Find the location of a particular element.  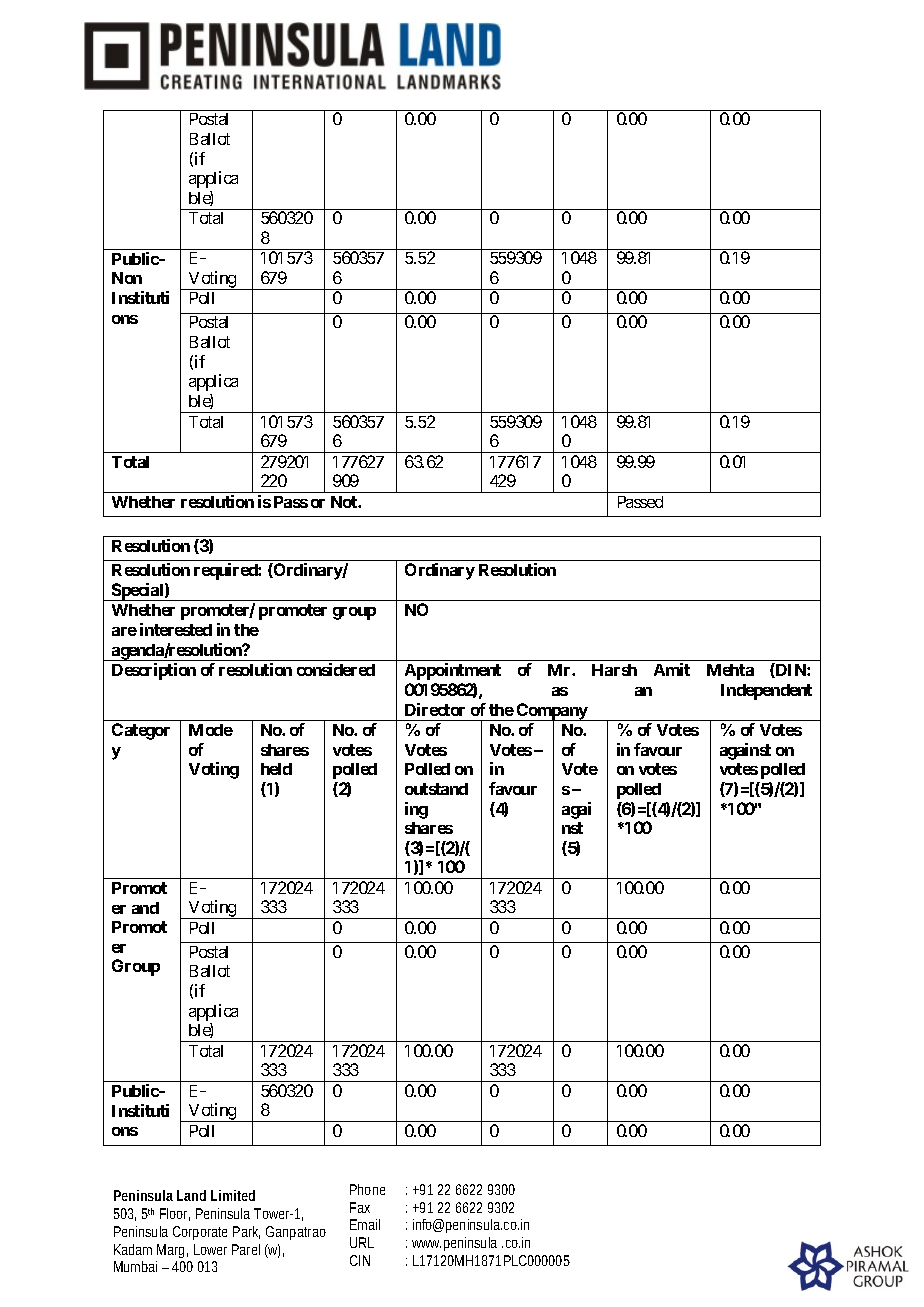

held is located at coordinates (276, 769).
